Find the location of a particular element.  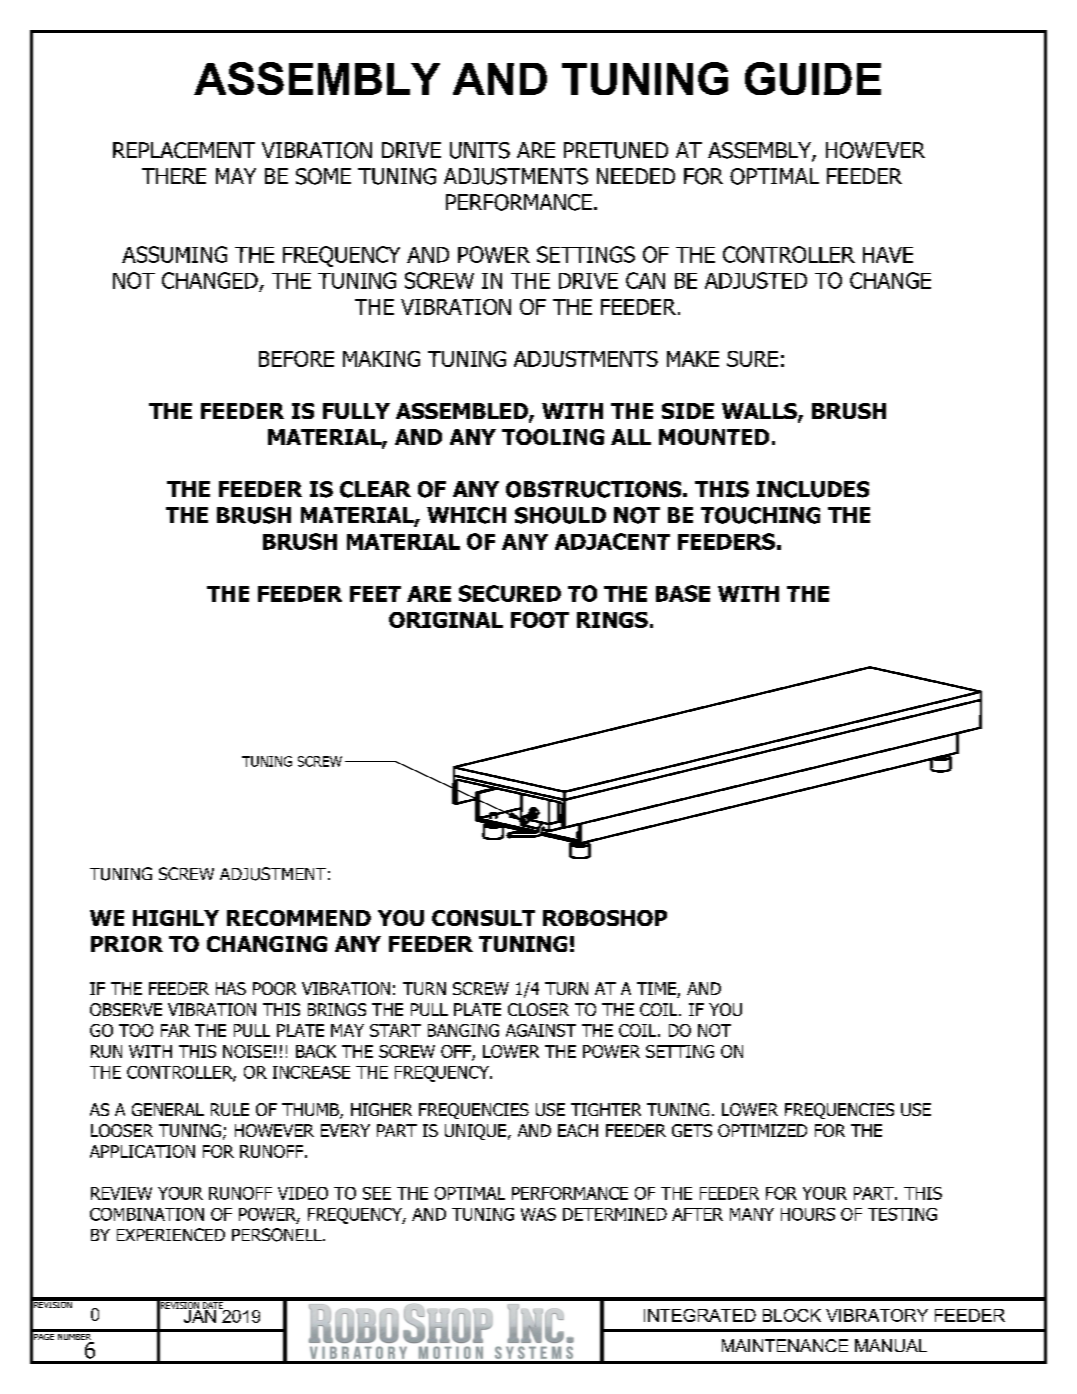

FEET is located at coordinates (375, 594).
